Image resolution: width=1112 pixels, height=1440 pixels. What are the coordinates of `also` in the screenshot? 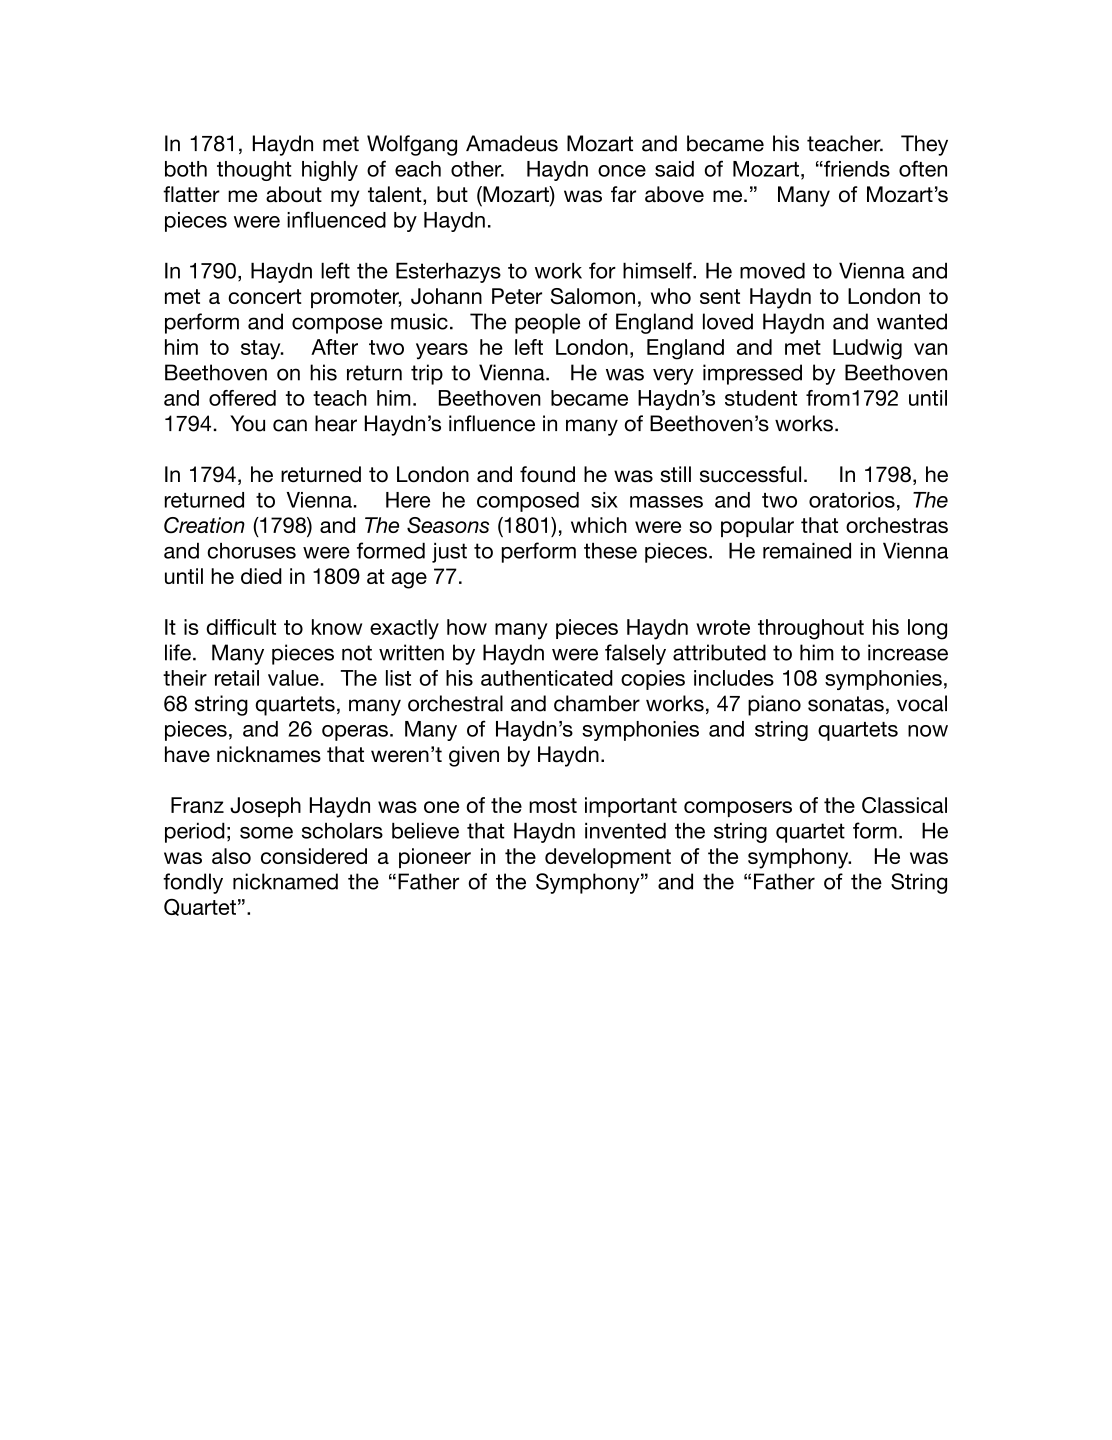 It's located at (231, 856).
